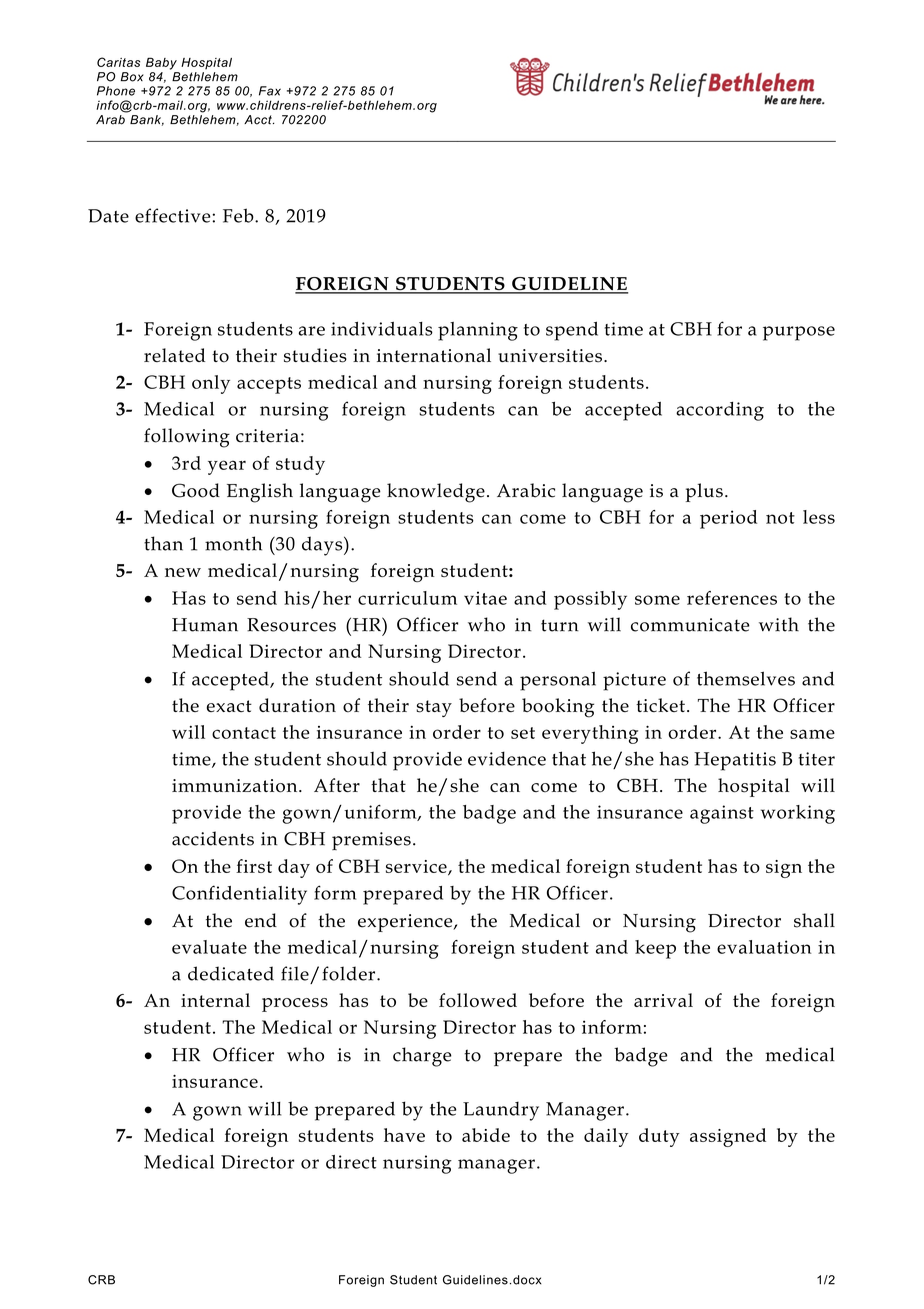 The height and width of the image is (1309, 924). Describe the element at coordinates (205, 625) in the image. I see `Human` at that location.
